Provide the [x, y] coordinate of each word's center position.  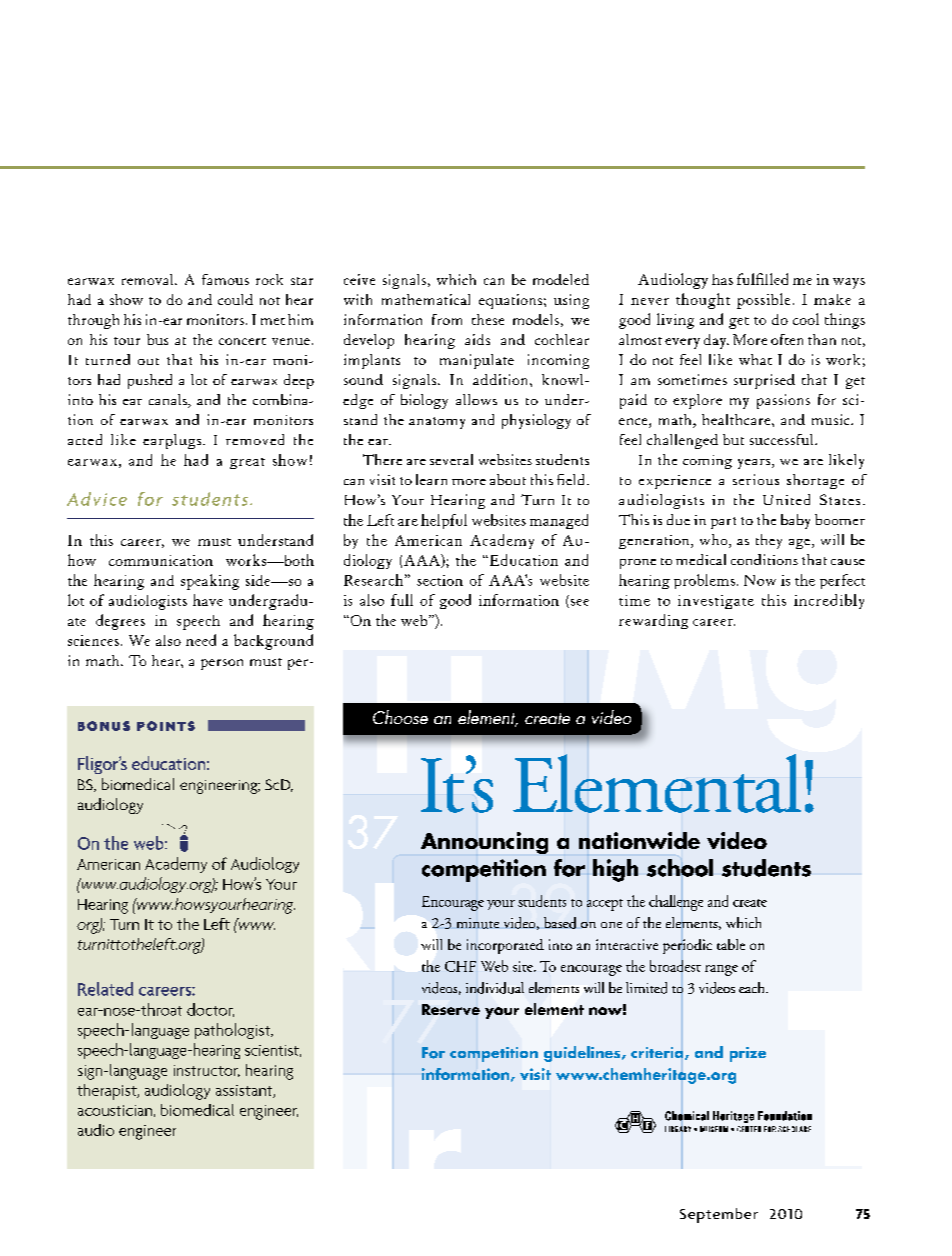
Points [166, 726]
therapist [108, 1092]
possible [763, 301]
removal [149, 279]
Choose [400, 717]
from [447, 319]
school [680, 868]
